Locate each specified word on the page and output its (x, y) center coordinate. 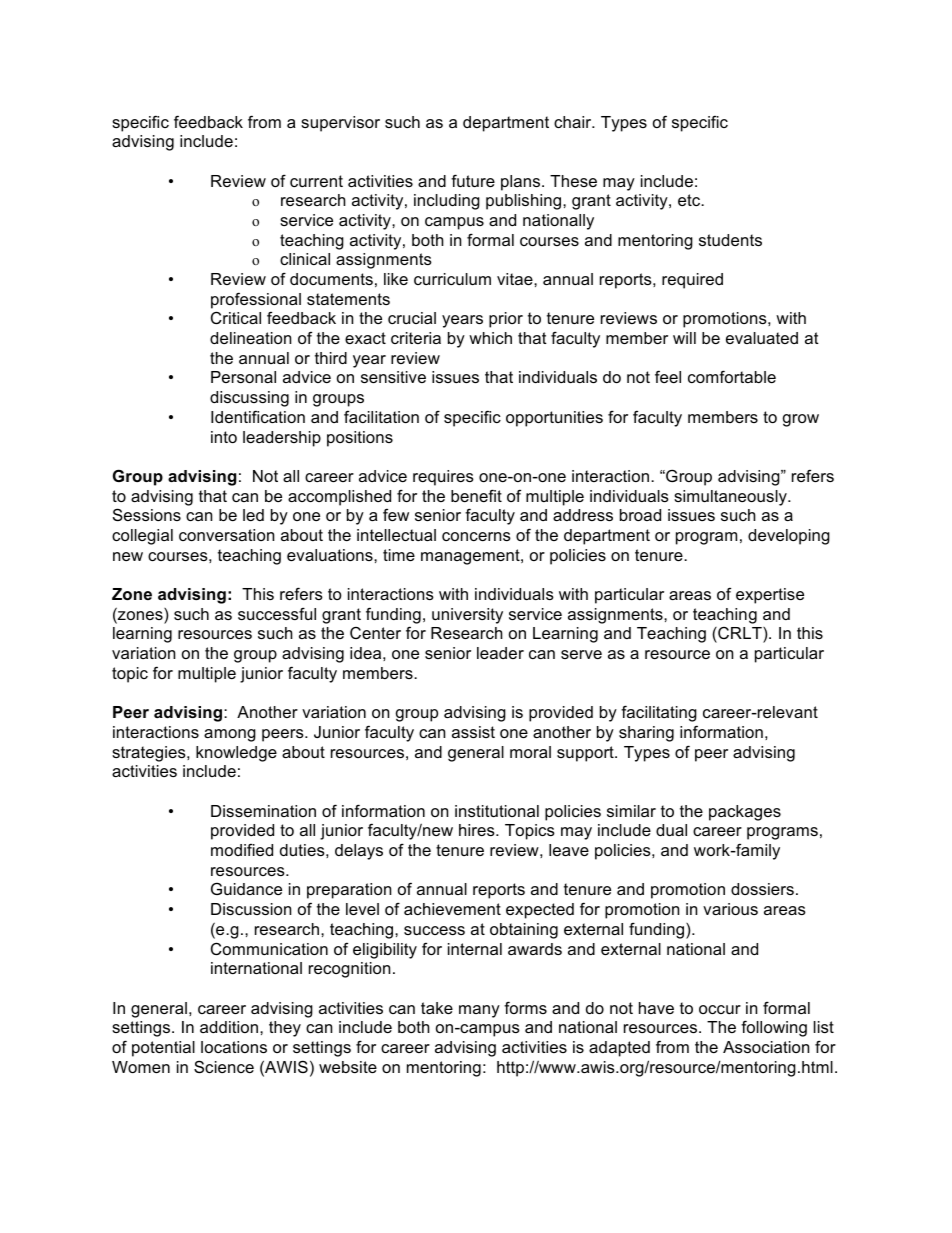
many (479, 1011)
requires (443, 478)
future (473, 180)
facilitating (659, 713)
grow (801, 420)
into (224, 437)
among (230, 735)
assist (473, 732)
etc (690, 200)
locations (234, 1047)
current (316, 181)
